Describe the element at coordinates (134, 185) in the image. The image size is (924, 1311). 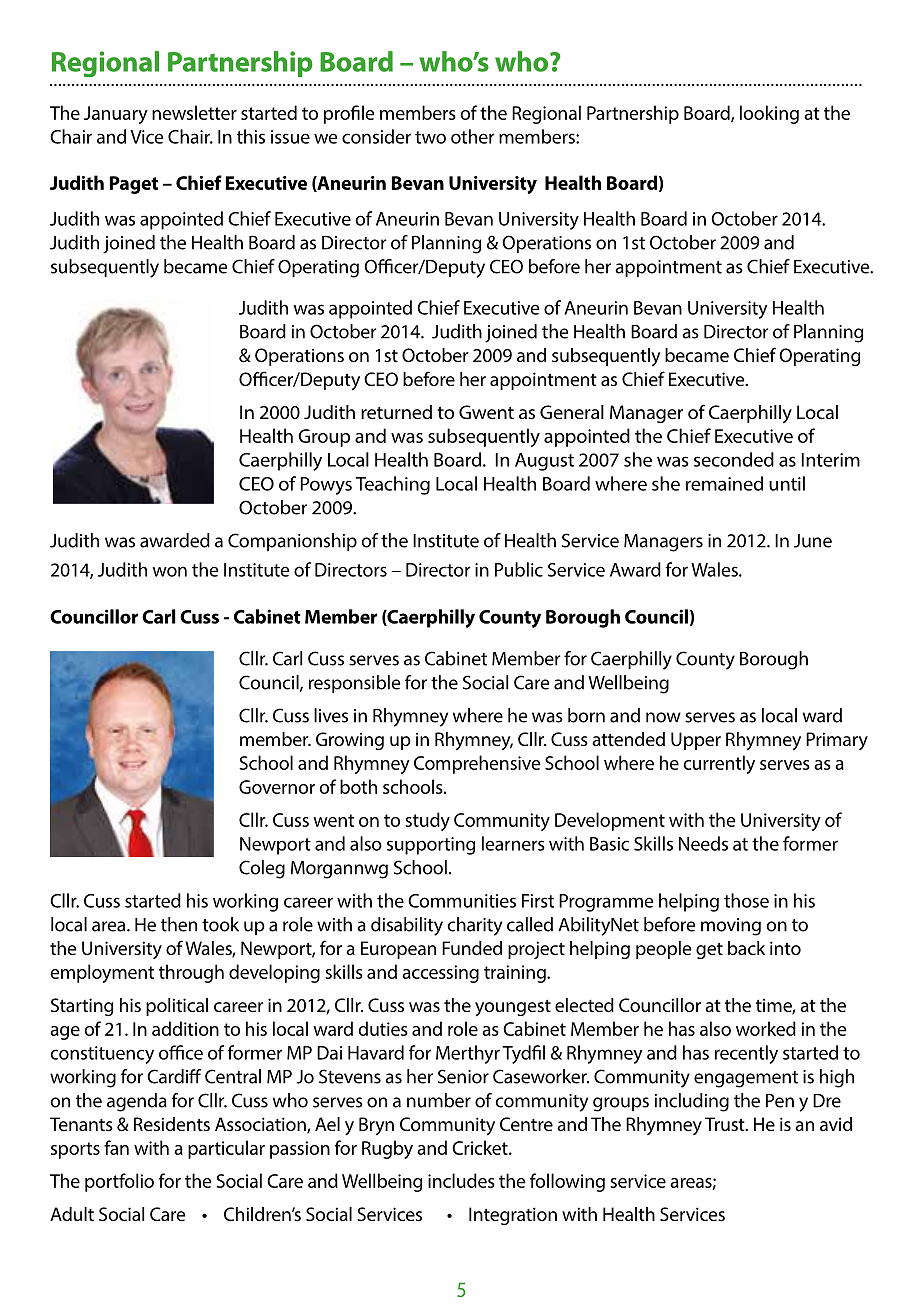
I see `Paget` at that location.
